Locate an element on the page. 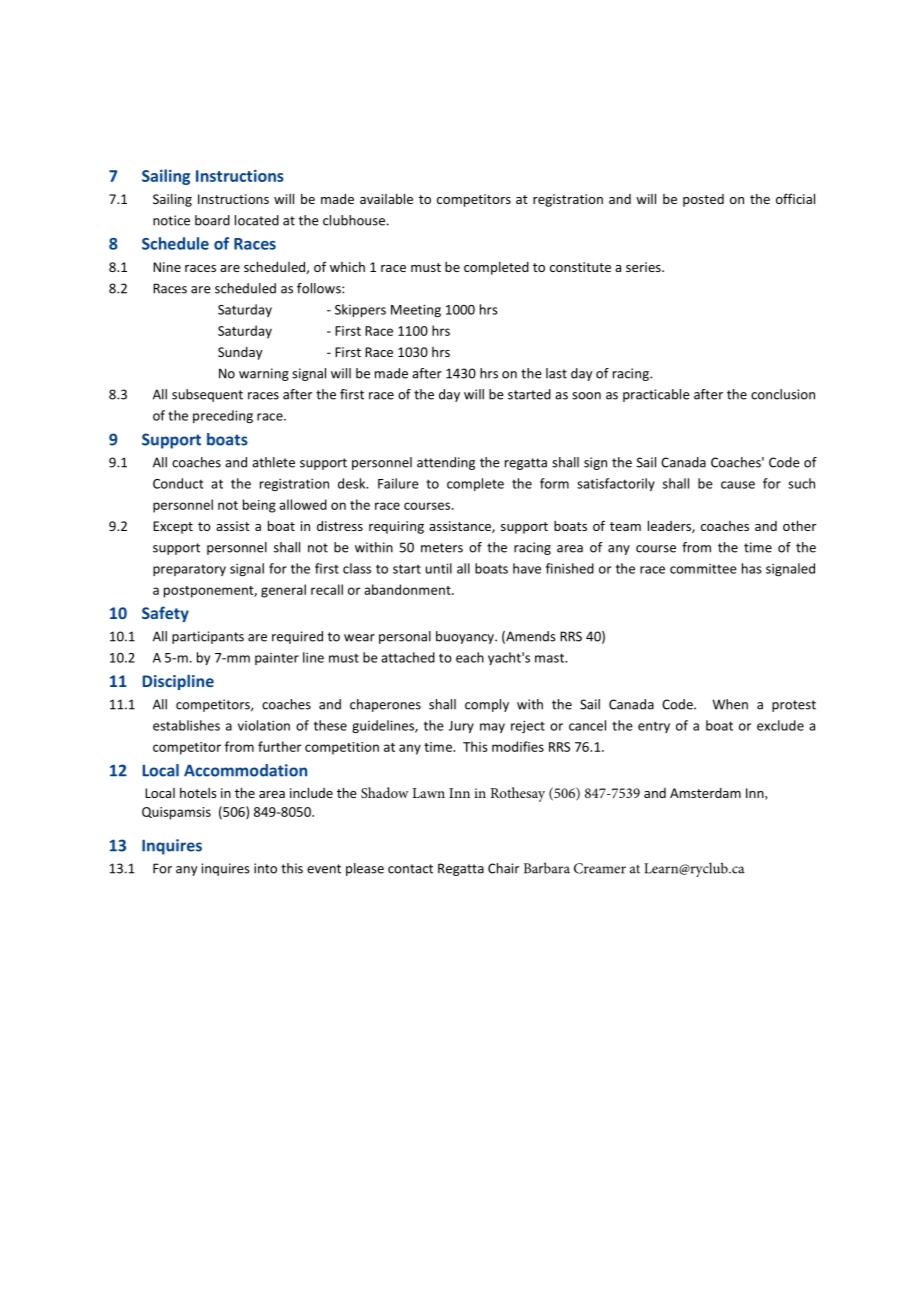 The image size is (924, 1308). When is located at coordinates (730, 704).
